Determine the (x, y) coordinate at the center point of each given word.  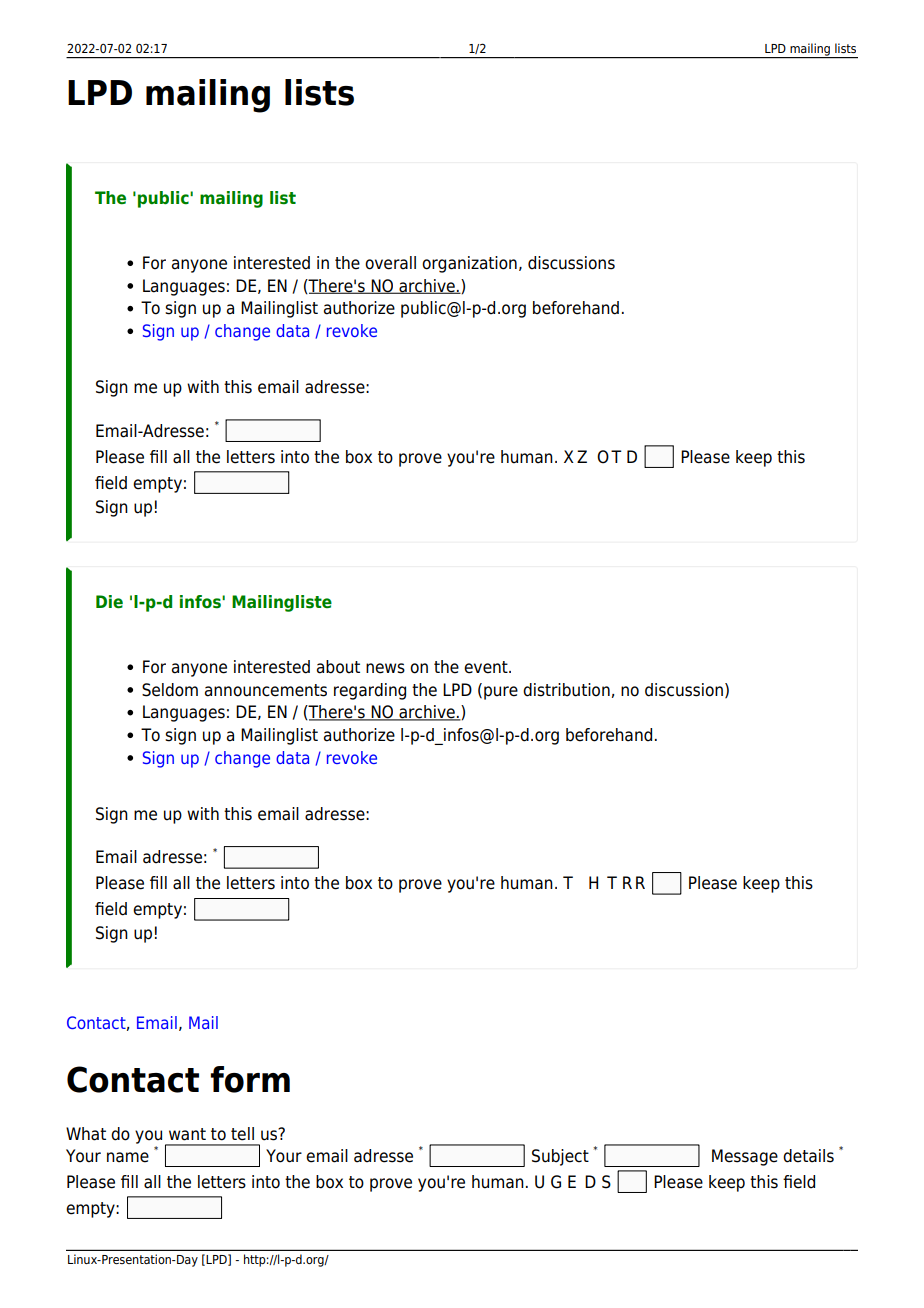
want (187, 1134)
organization (469, 264)
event (487, 667)
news (385, 668)
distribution (566, 690)
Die (109, 602)
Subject (560, 1157)
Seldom (170, 690)
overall (390, 263)
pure (501, 693)
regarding (370, 691)
